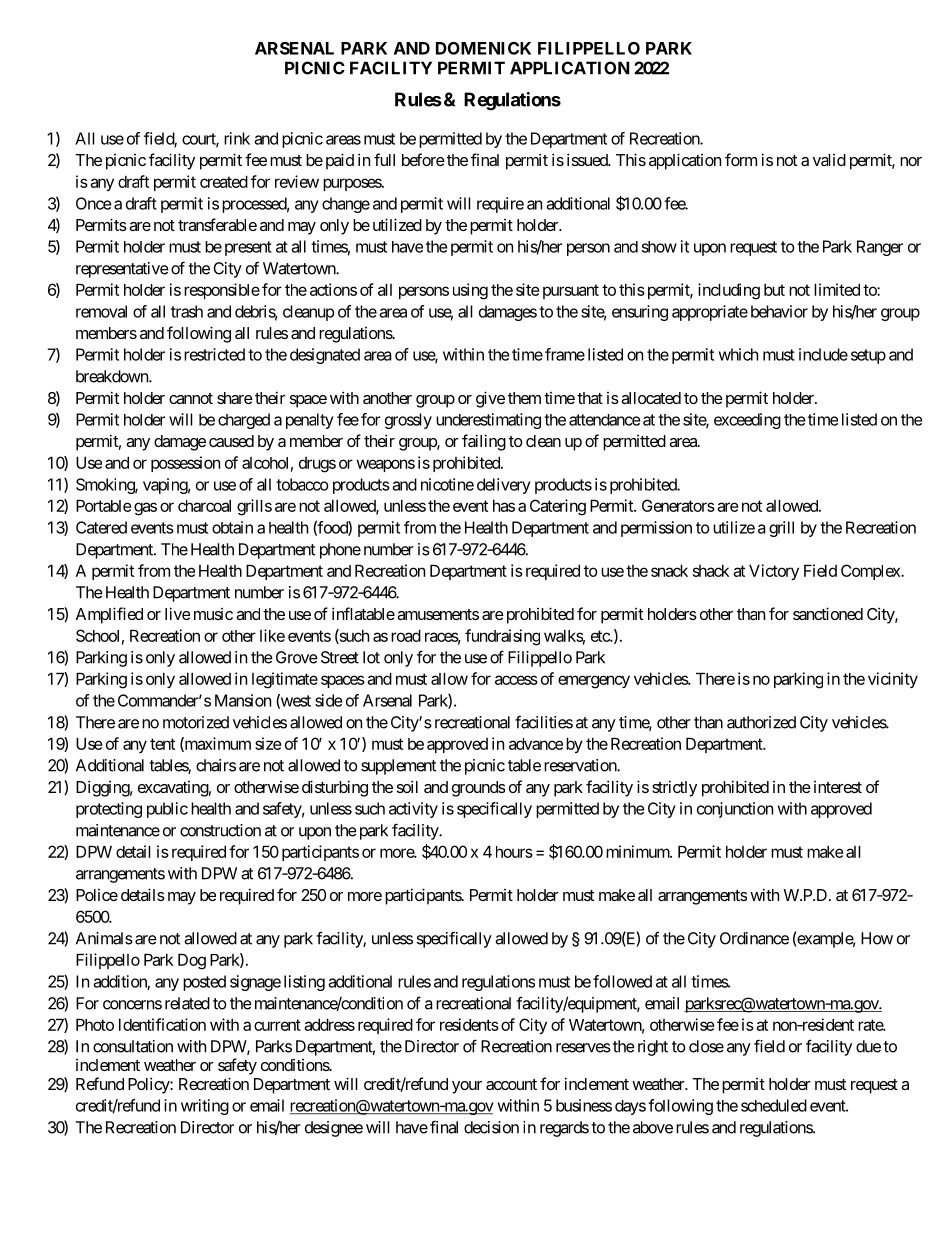 Image resolution: width=952 pixels, height=1233 pixels. Describe the element at coordinates (761, 722) in the image. I see `authorized` at that location.
